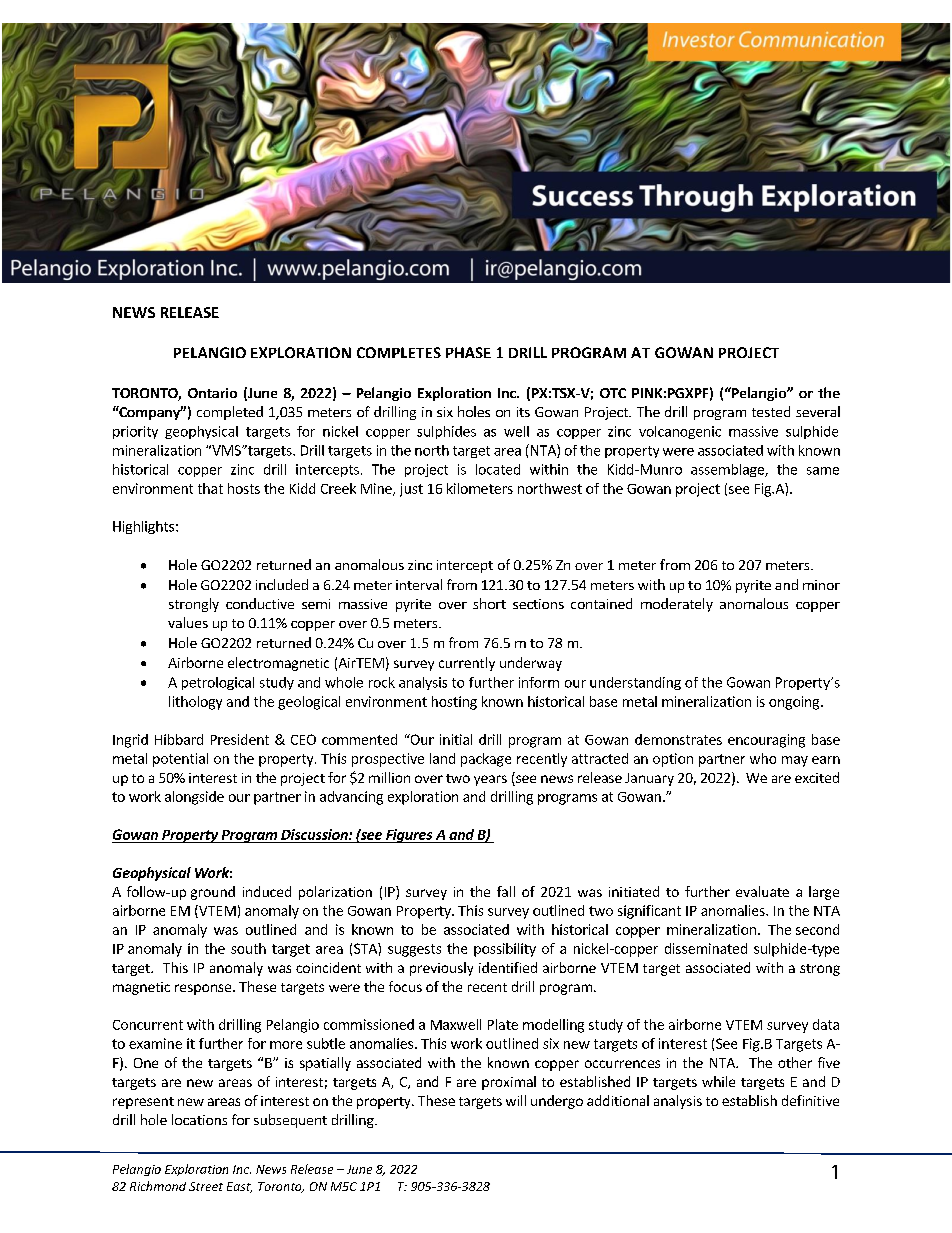  What do you see at coordinates (771, 411) in the screenshot?
I see `tested` at bounding box center [771, 411].
